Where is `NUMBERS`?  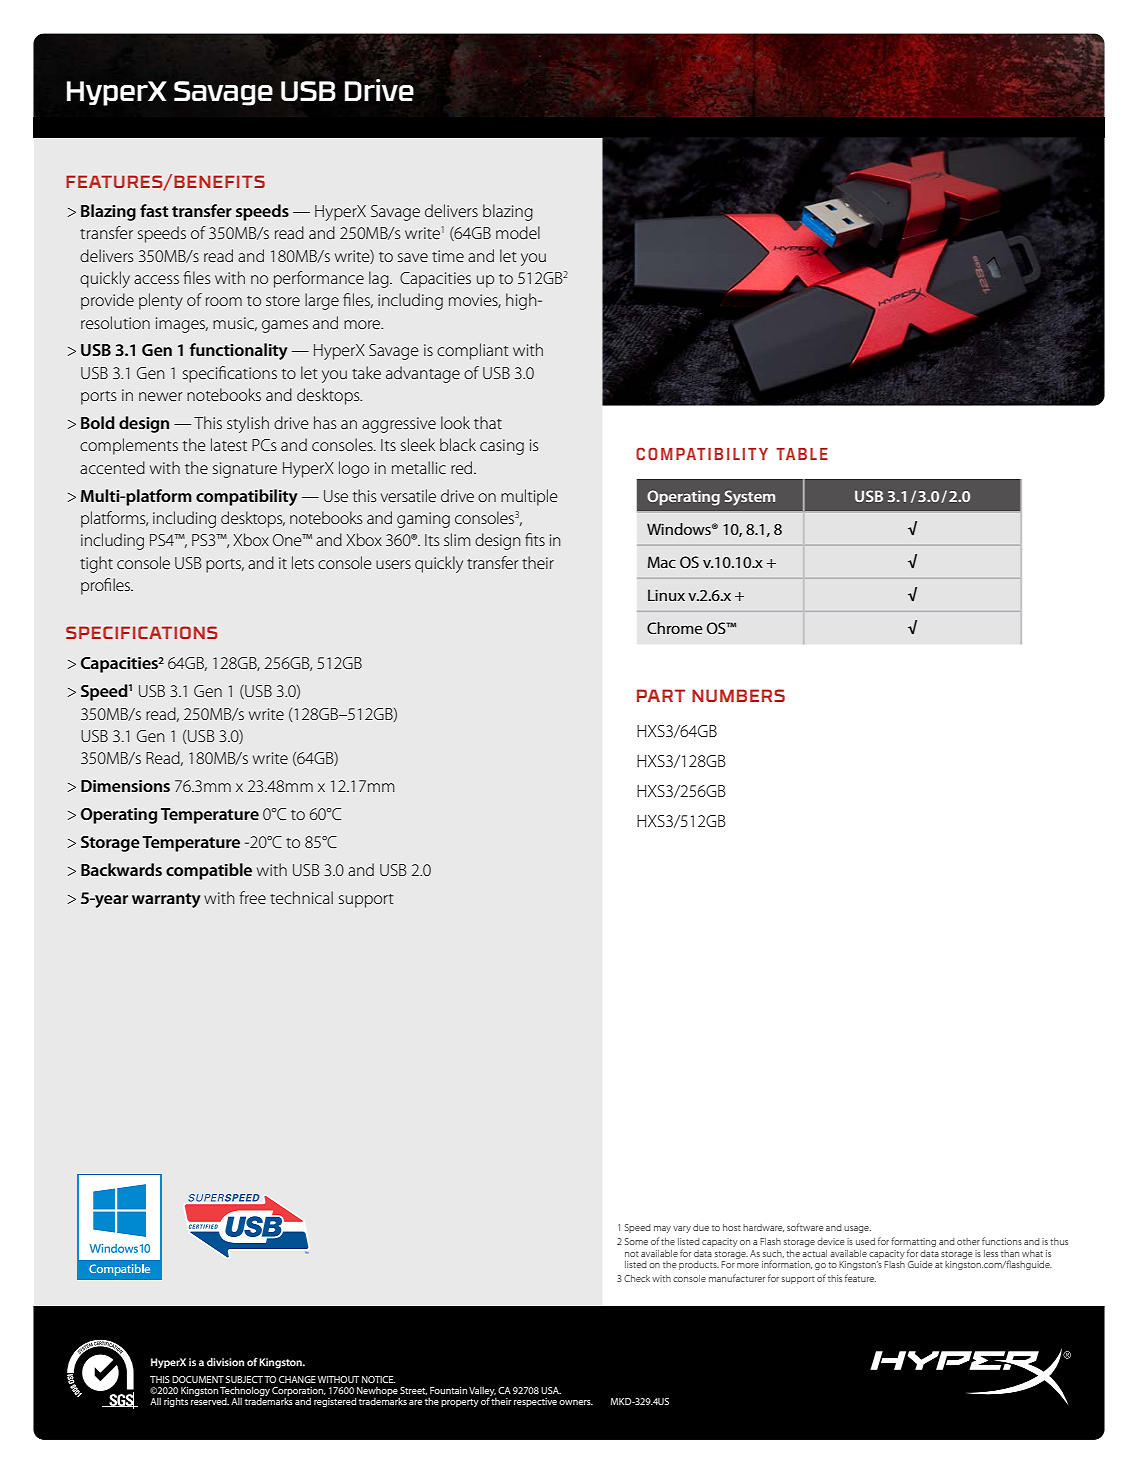
NUMBERS is located at coordinates (738, 695).
